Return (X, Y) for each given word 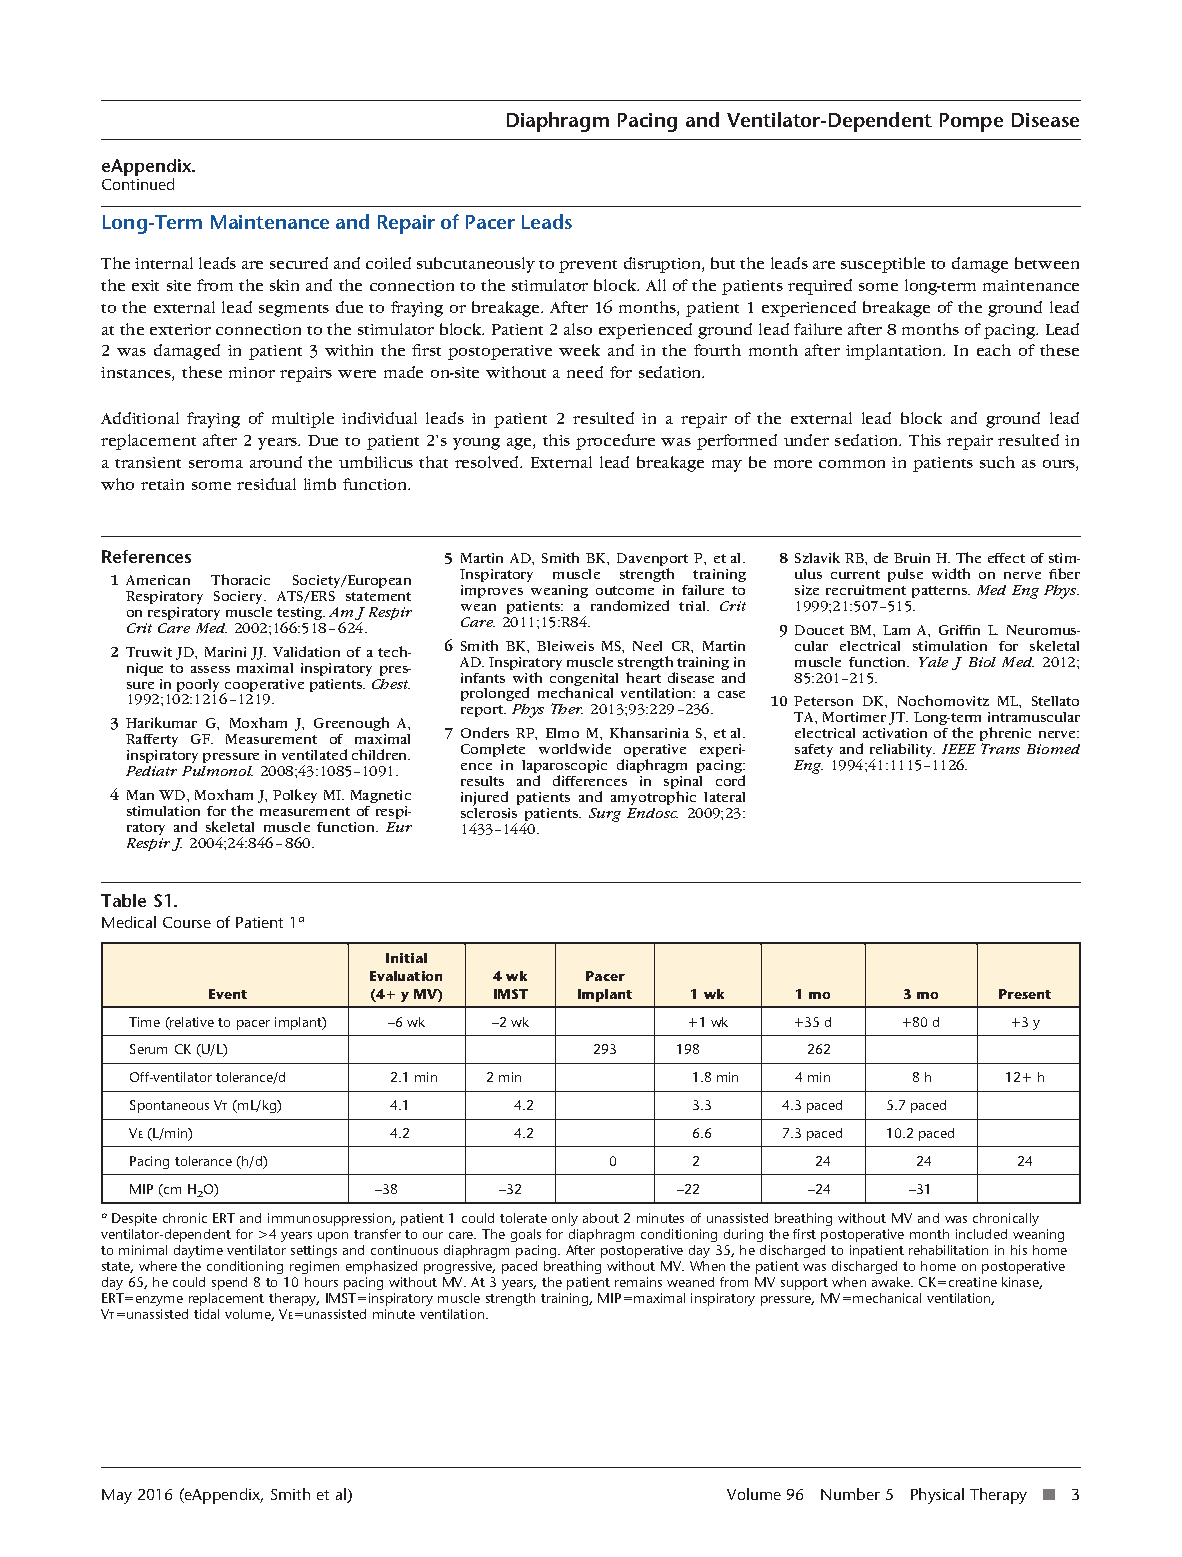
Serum (148, 1049)
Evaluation (406, 976)
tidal (206, 1314)
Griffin (959, 630)
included (981, 1234)
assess (210, 669)
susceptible (883, 265)
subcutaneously (476, 265)
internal (164, 263)
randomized (630, 605)
